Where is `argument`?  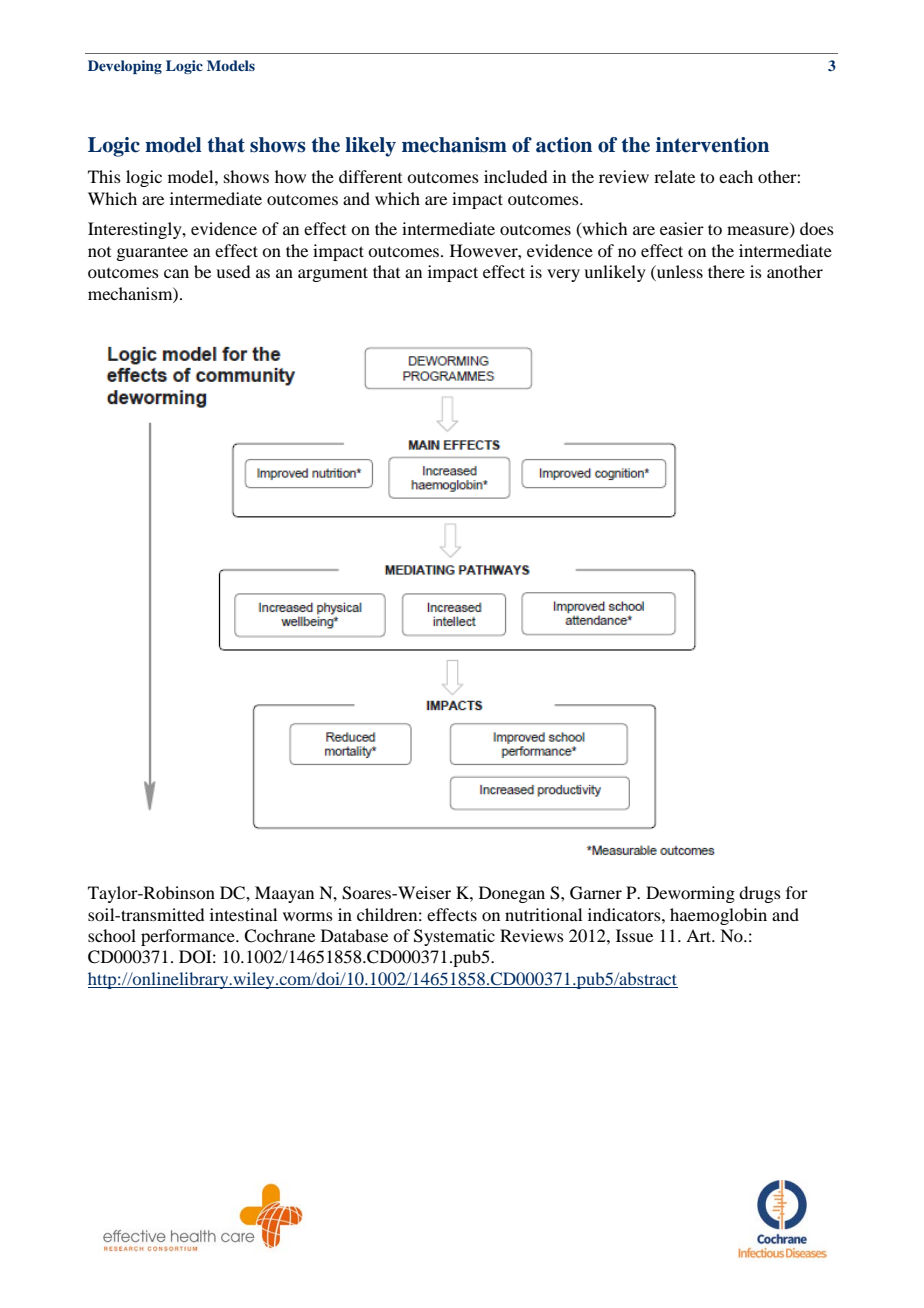
argument is located at coordinates (333, 274).
